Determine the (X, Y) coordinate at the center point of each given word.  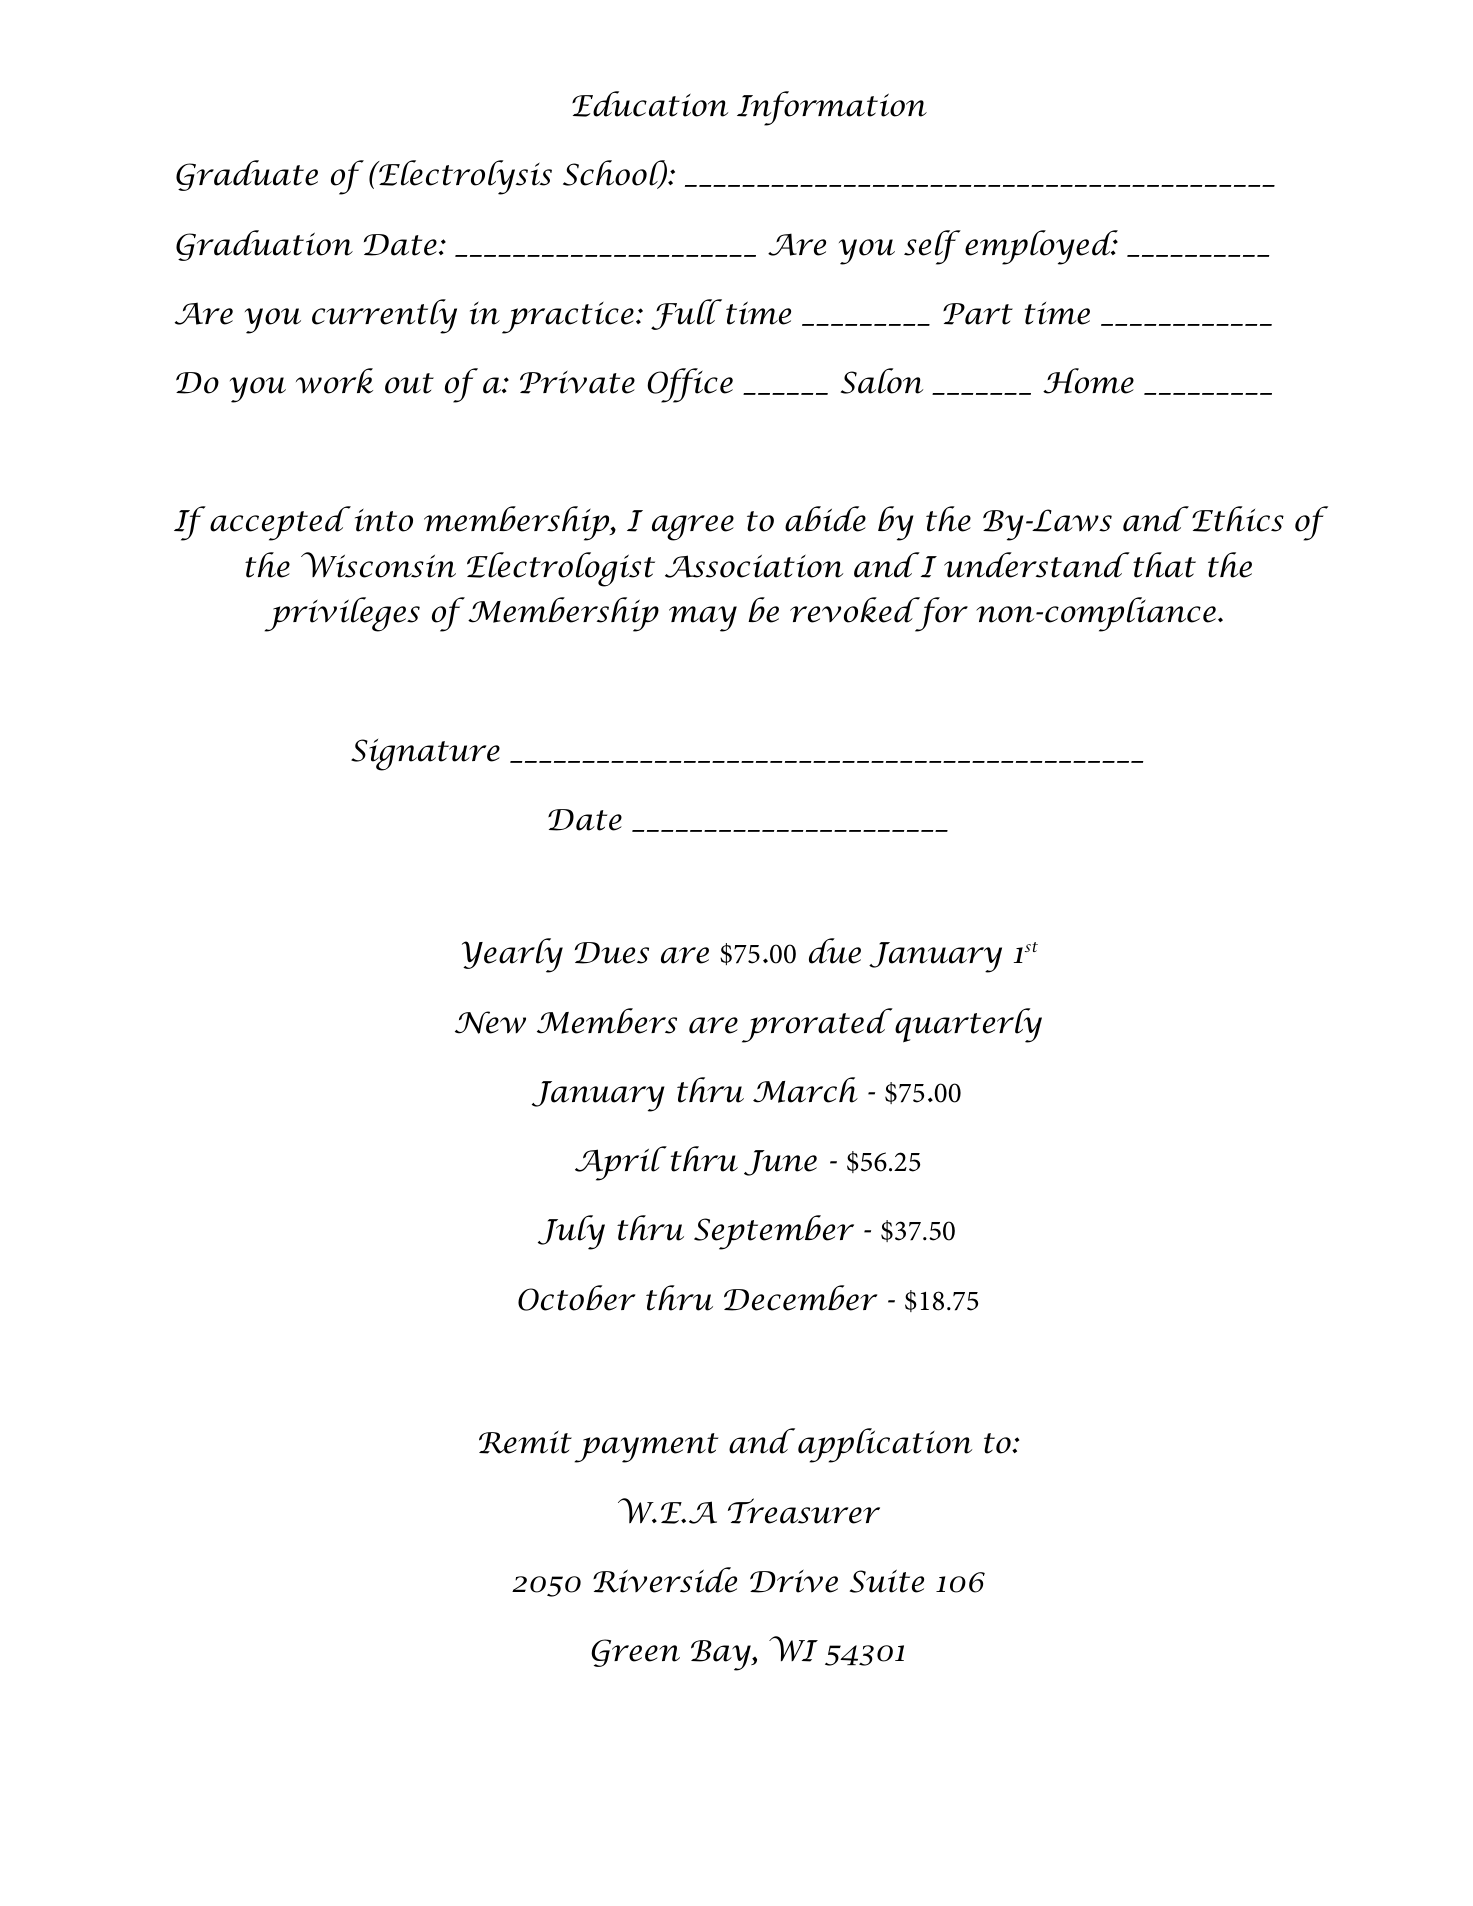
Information (832, 108)
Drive (794, 1581)
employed (1041, 247)
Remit (525, 1442)
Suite (887, 1581)
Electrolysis (464, 177)
